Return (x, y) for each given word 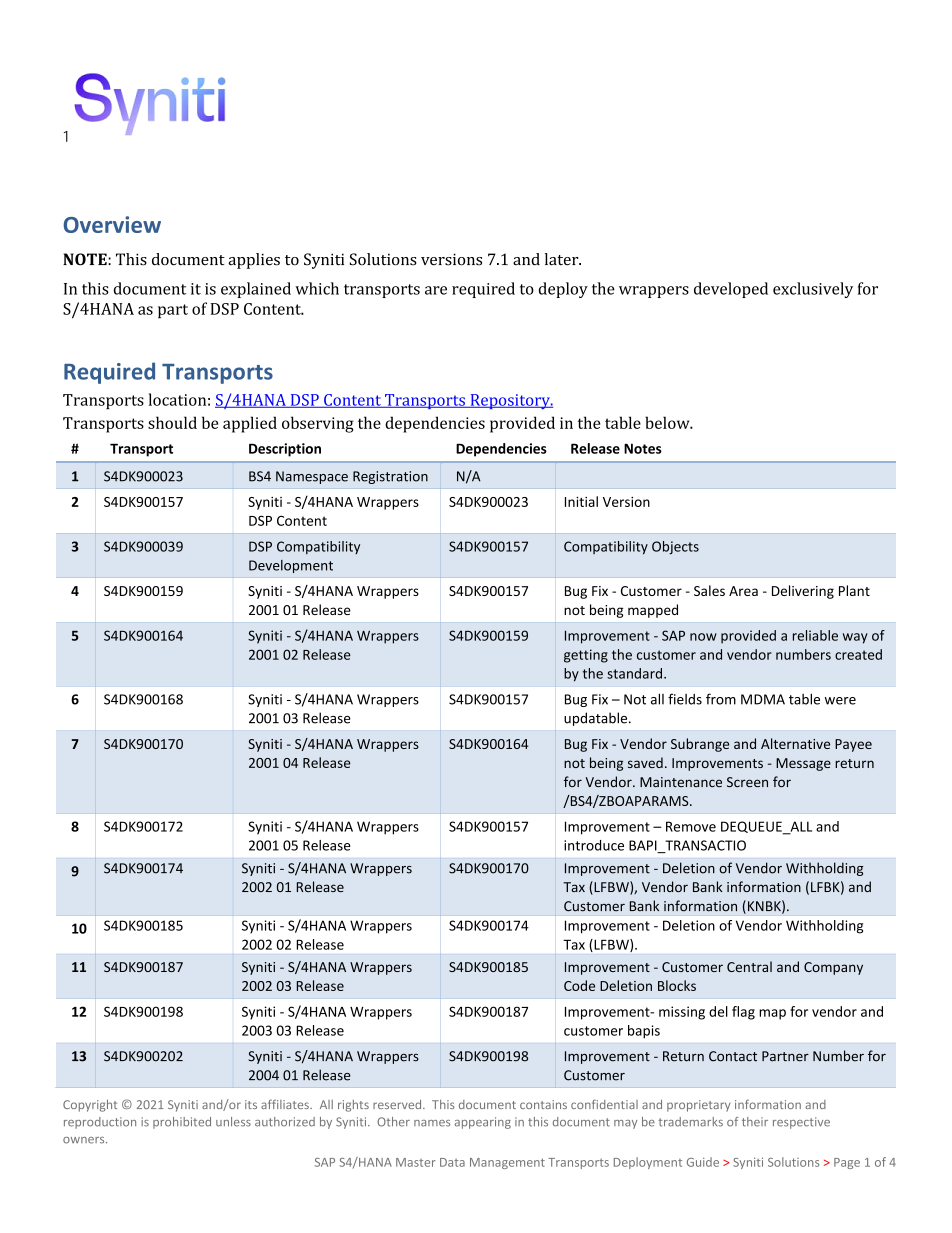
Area (743, 591)
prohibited (182, 1123)
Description (285, 450)
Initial (581, 501)
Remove (691, 826)
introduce (594, 845)
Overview (112, 224)
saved (645, 762)
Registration (390, 477)
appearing (483, 1123)
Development (291, 566)
